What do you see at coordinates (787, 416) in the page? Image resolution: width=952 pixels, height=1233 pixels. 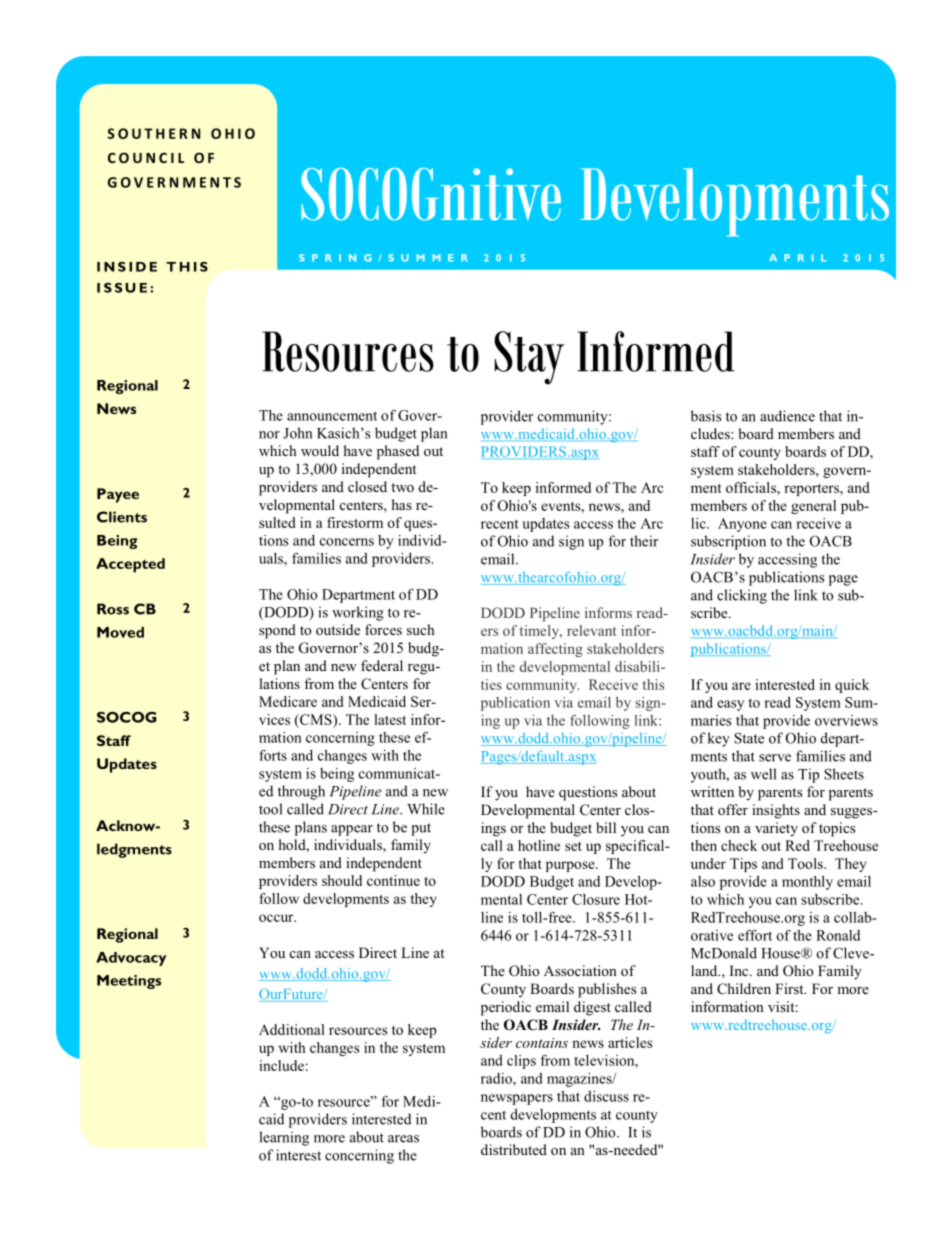 I see `audience` at bounding box center [787, 416].
